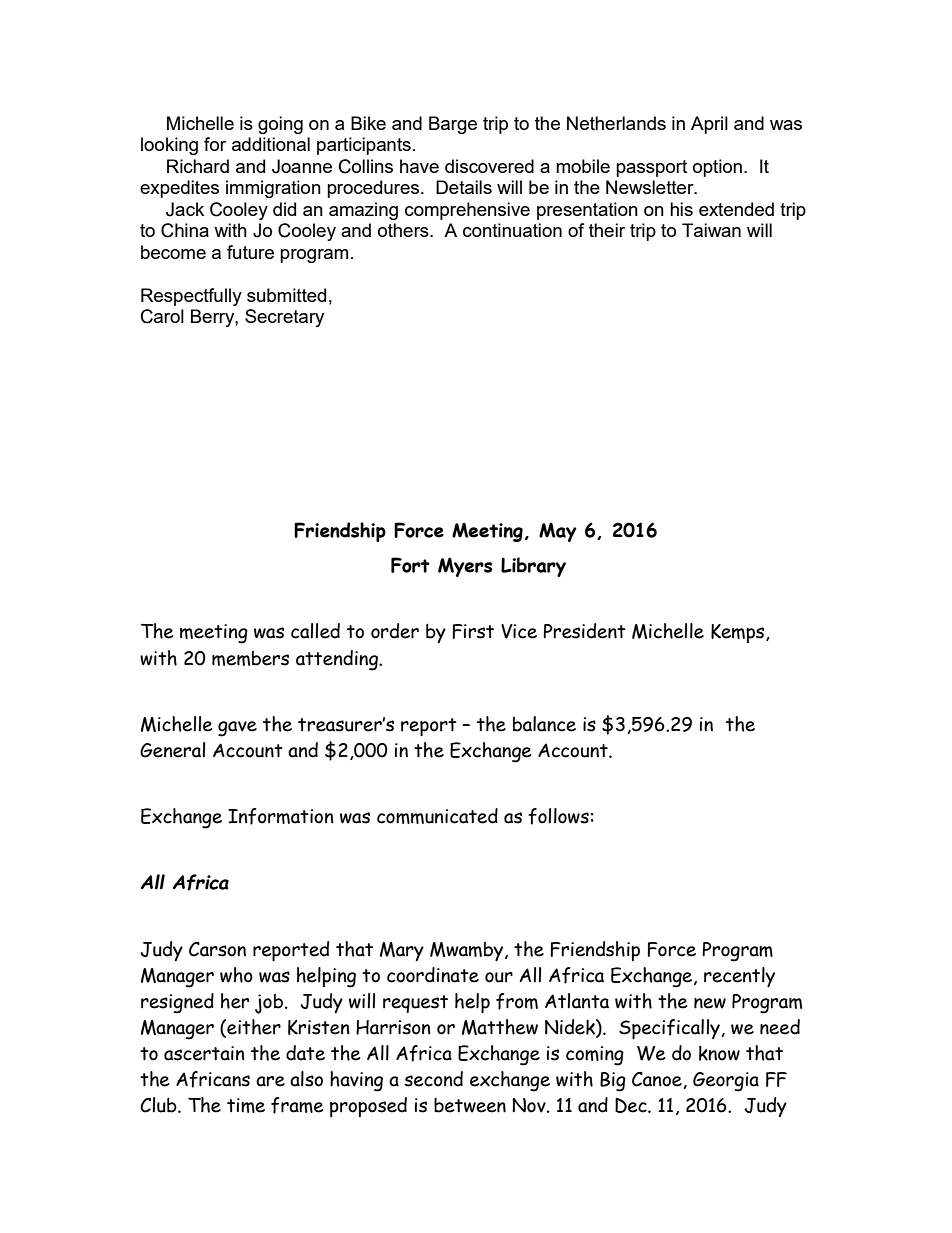 The width and height of the screenshot is (952, 1233). I want to click on additional, so click(271, 144).
